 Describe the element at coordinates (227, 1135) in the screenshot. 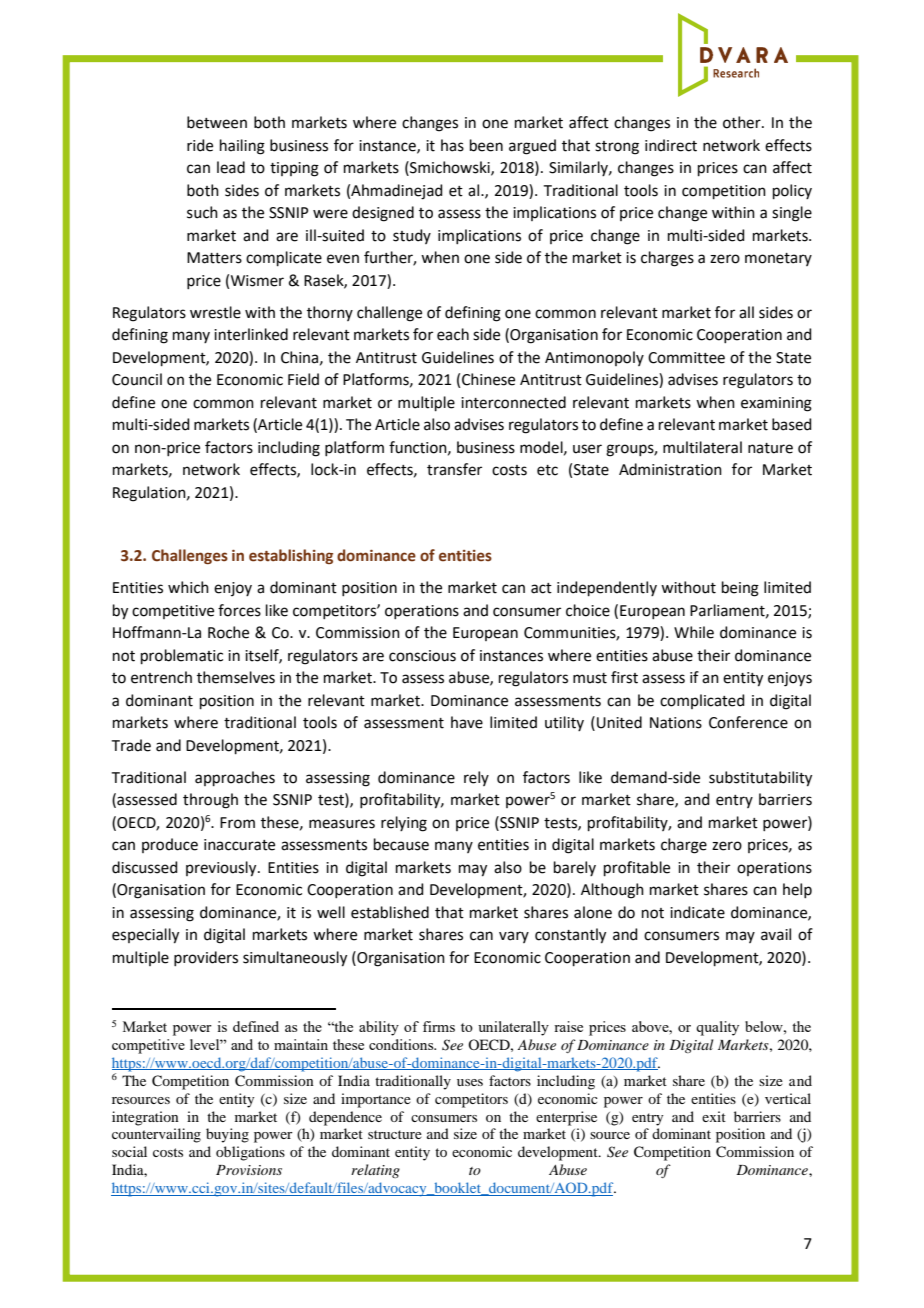

I see `buying` at that location.
